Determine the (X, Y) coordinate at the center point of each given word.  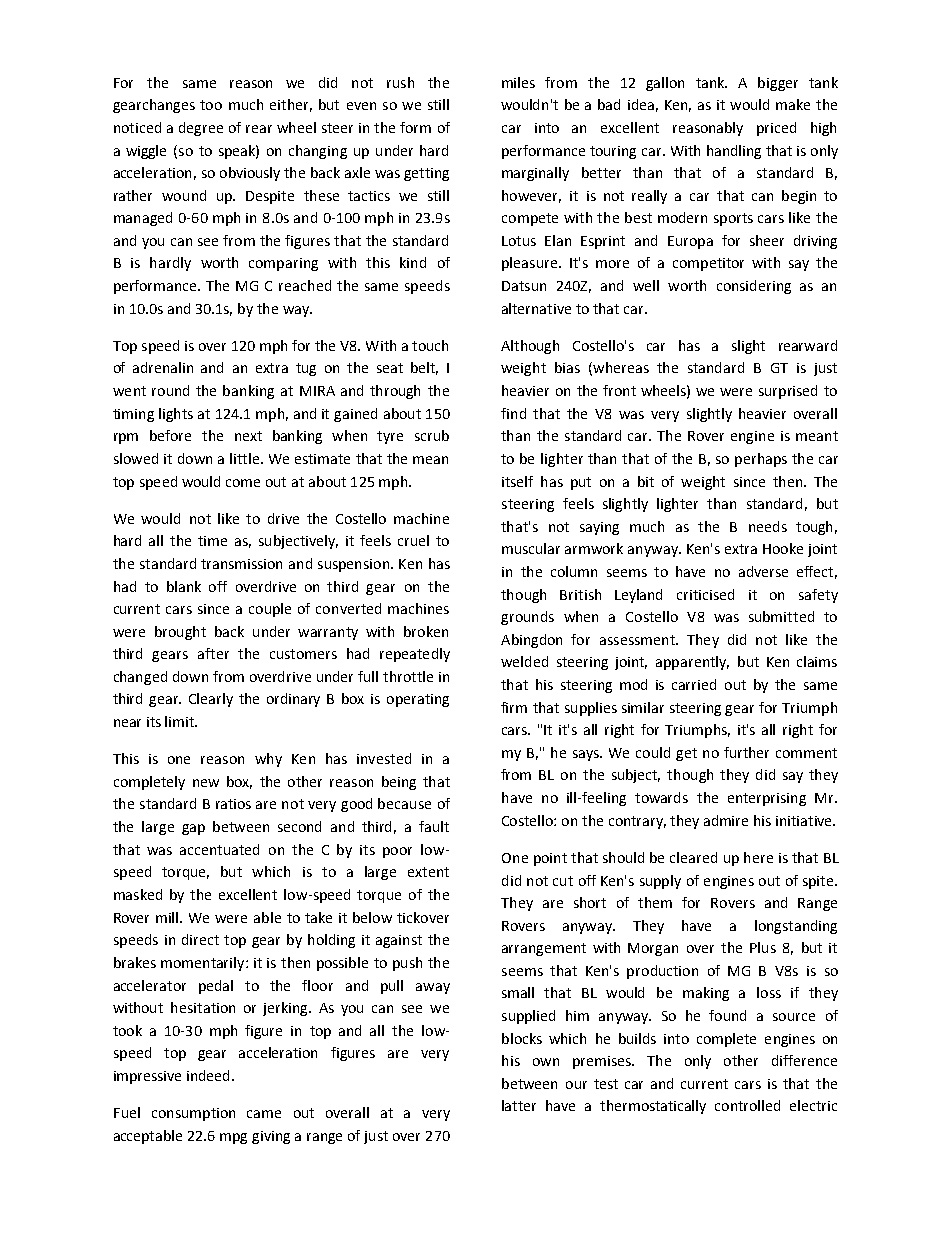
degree (201, 129)
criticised (705, 594)
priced (776, 129)
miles (518, 82)
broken (426, 631)
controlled (747, 1105)
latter (519, 1105)
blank (184, 586)
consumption (193, 1114)
